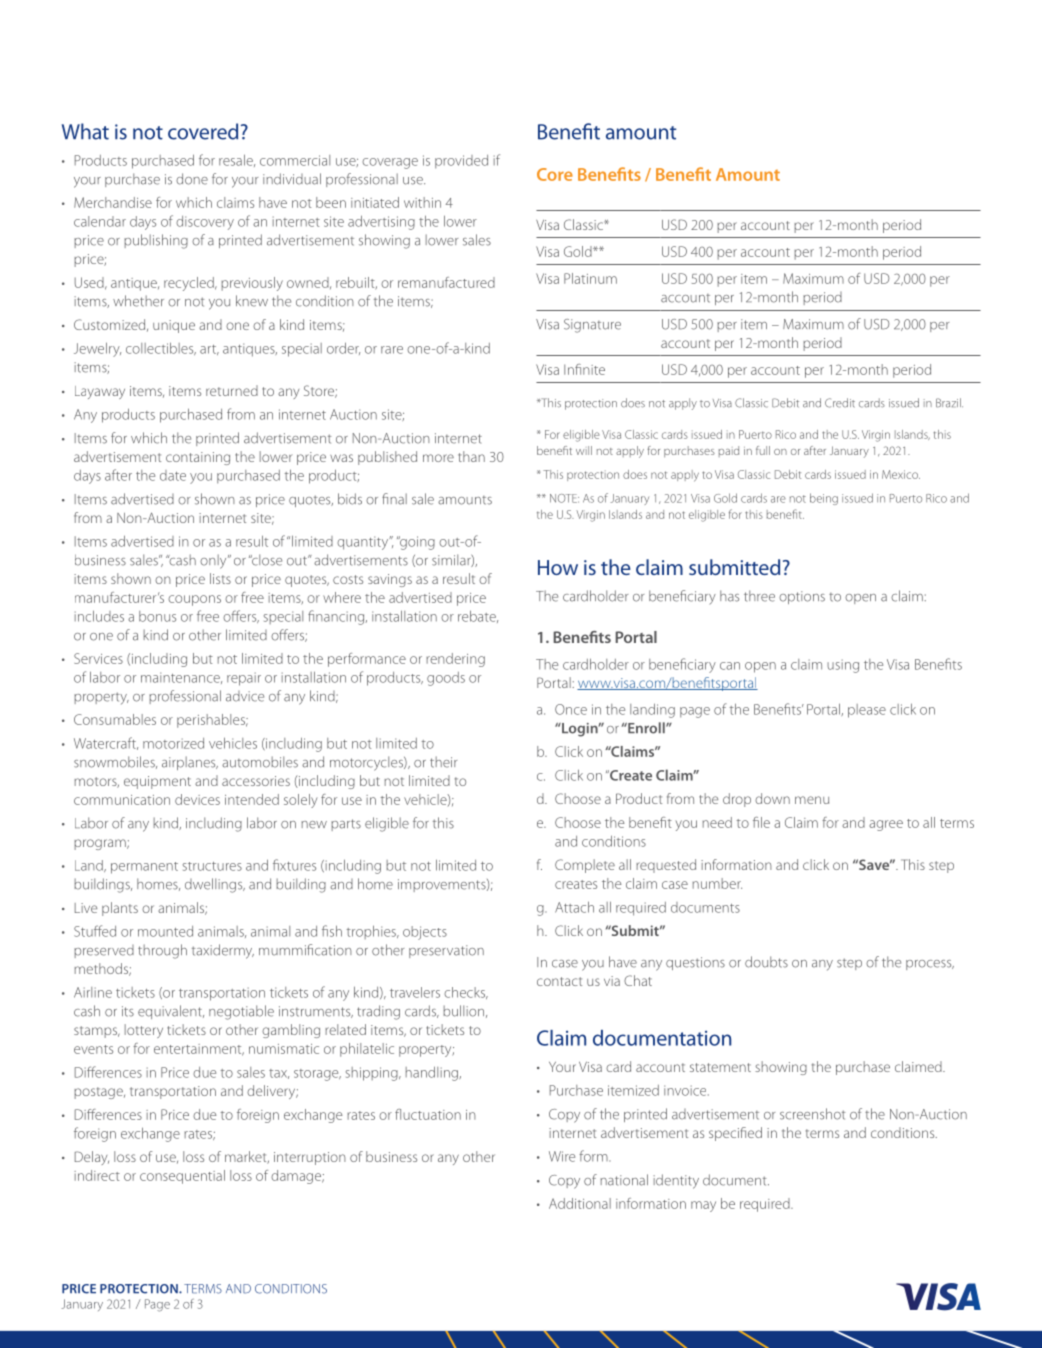  Describe the element at coordinates (766, 962) in the screenshot. I see `doubts` at that location.
